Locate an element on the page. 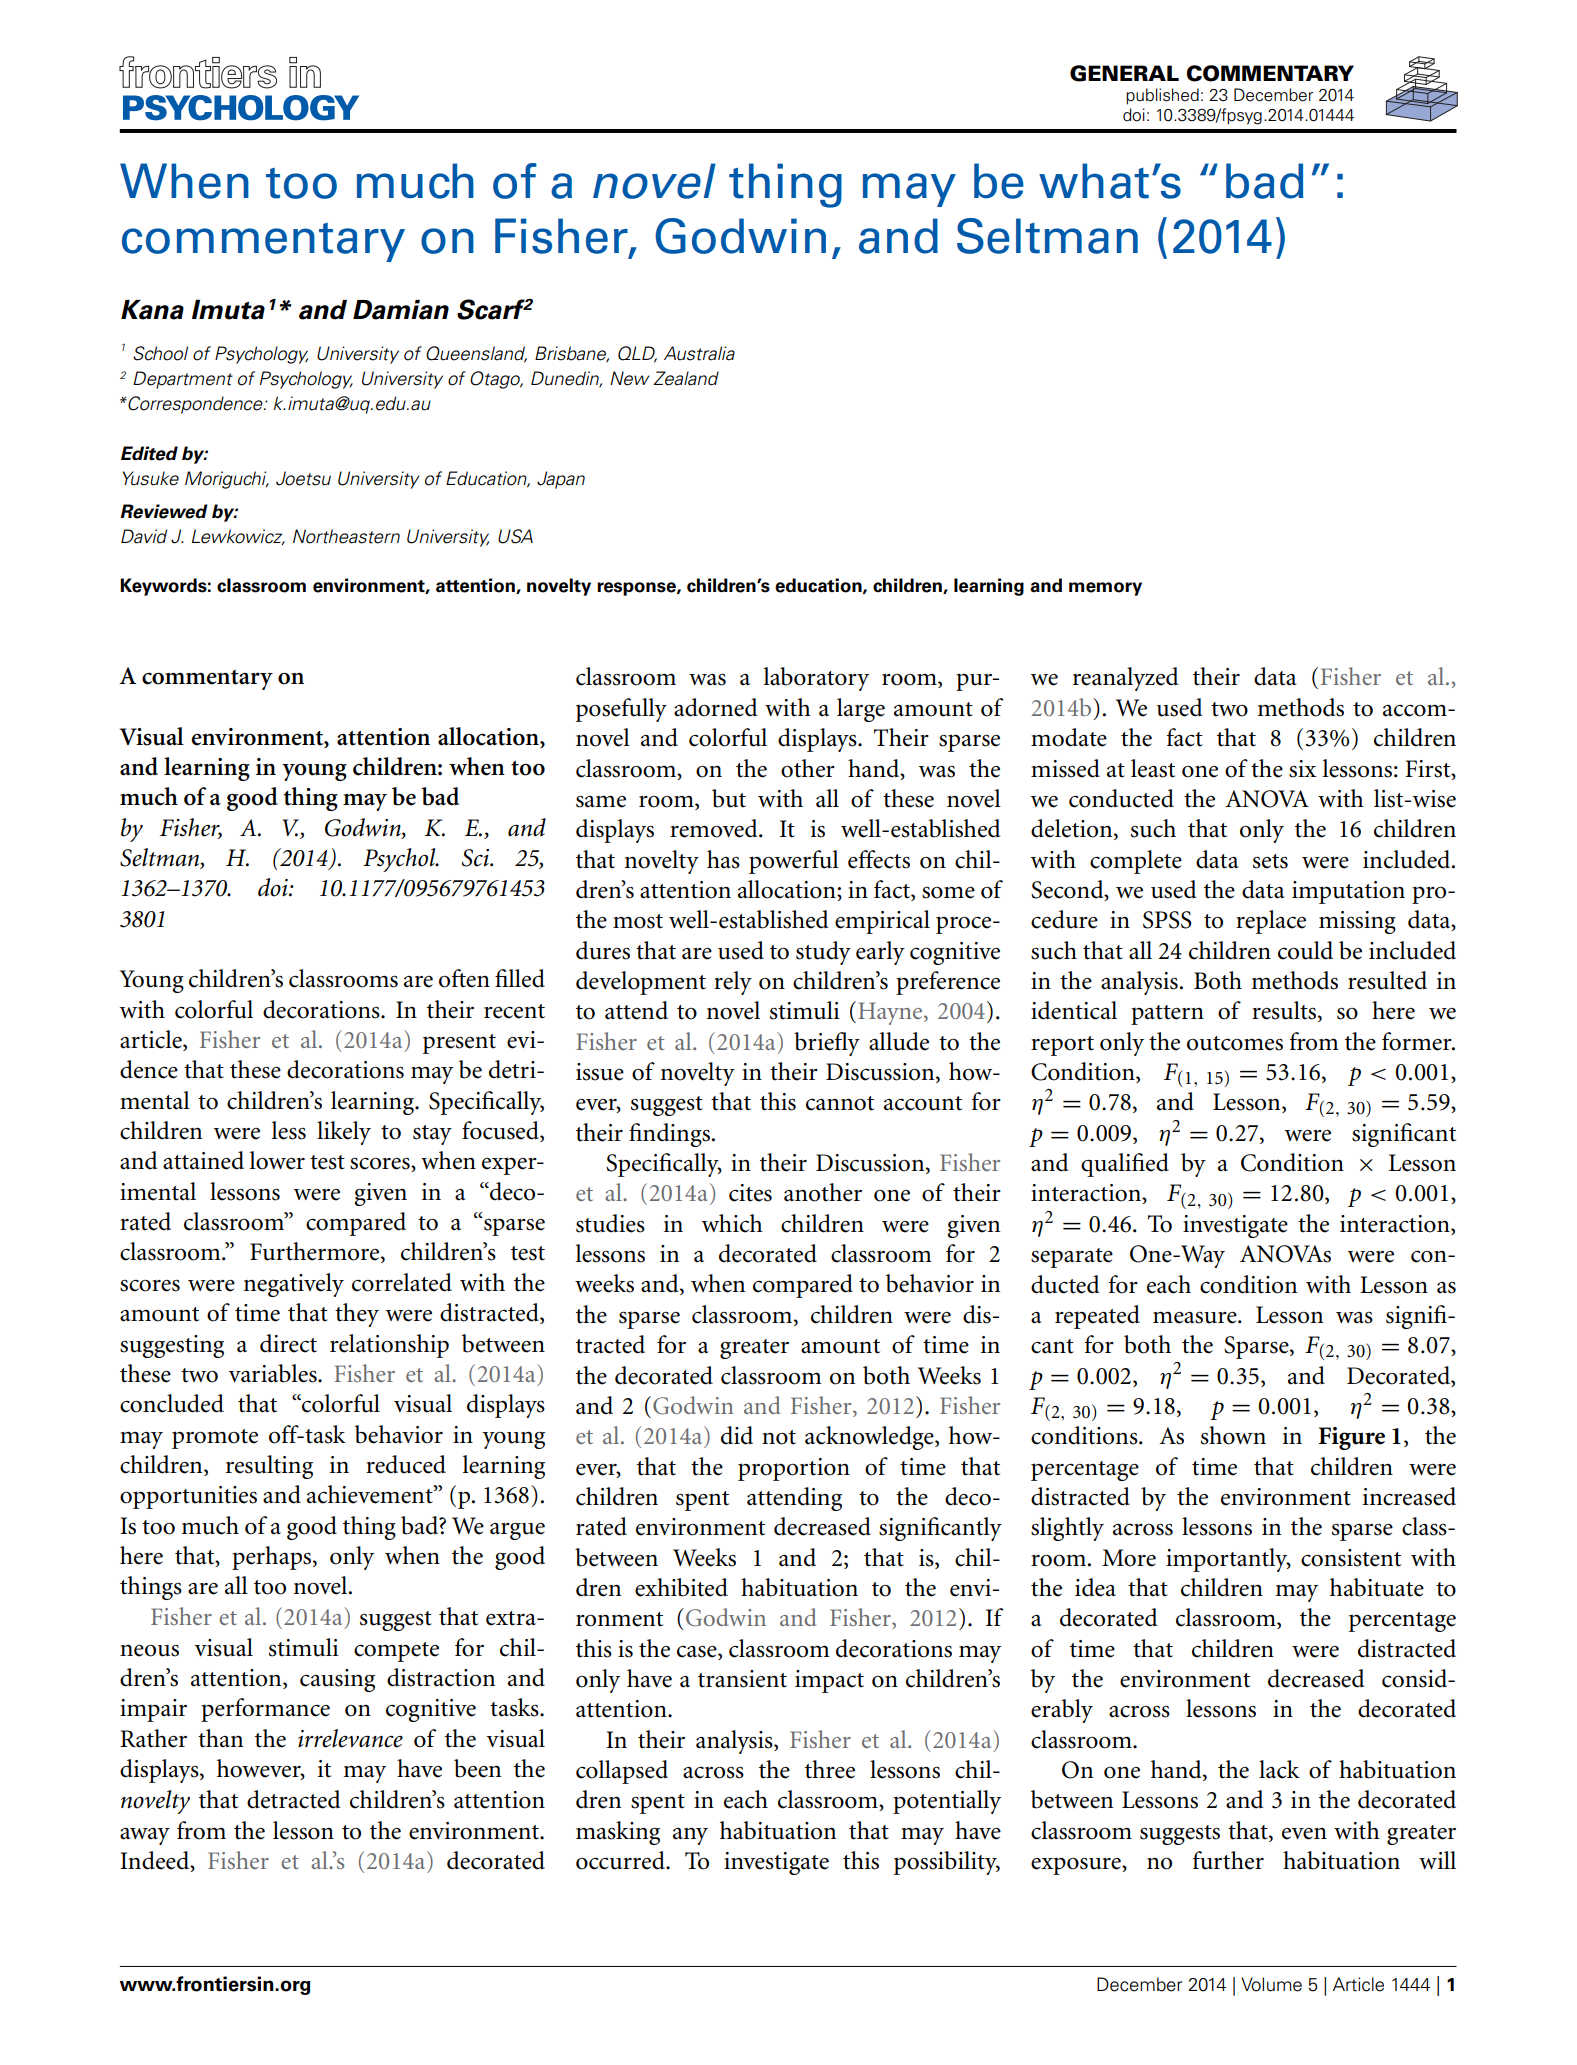  which is located at coordinates (732, 1223).
